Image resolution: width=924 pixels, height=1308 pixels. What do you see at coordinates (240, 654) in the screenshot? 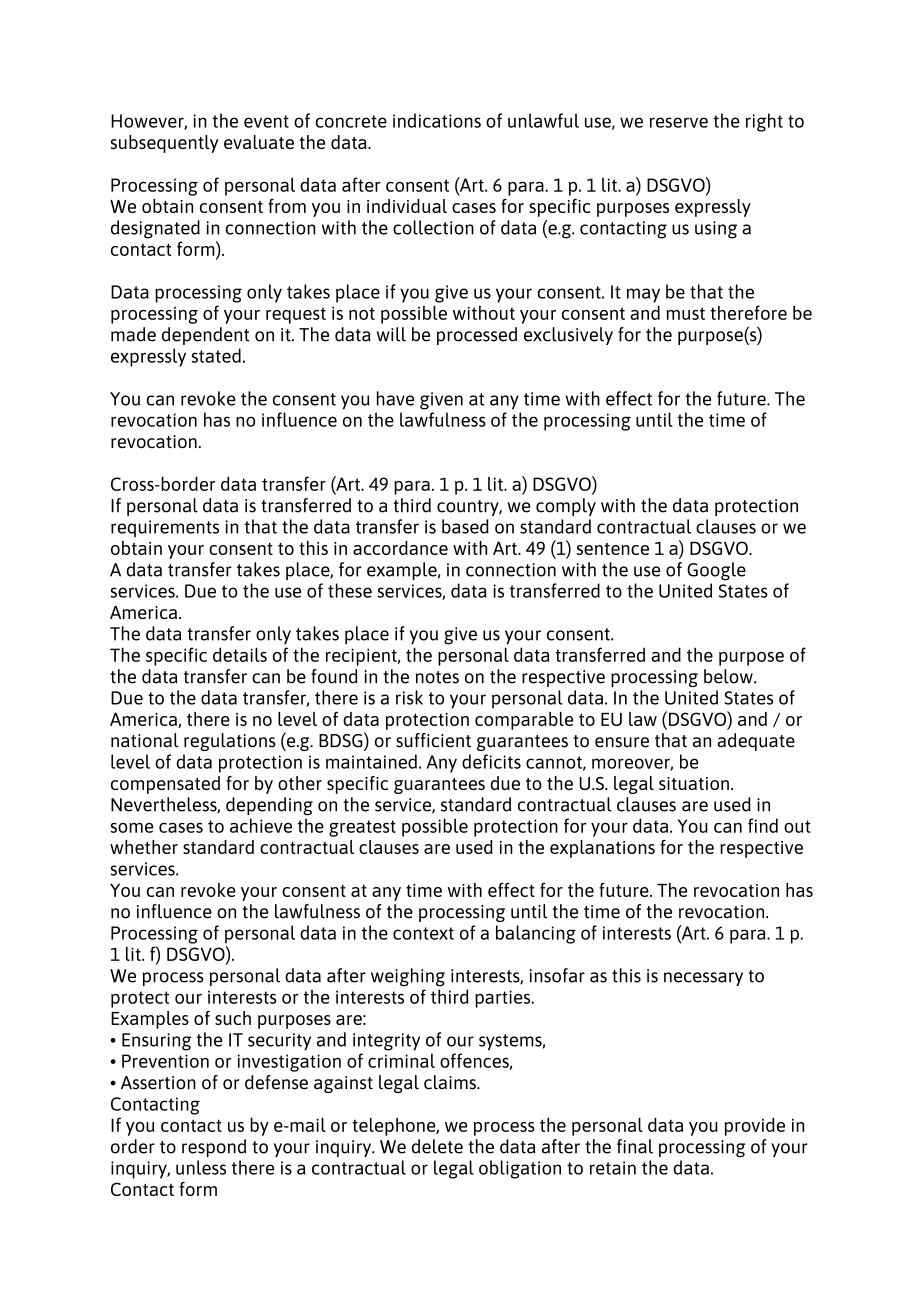
I see `details` at bounding box center [240, 654].
